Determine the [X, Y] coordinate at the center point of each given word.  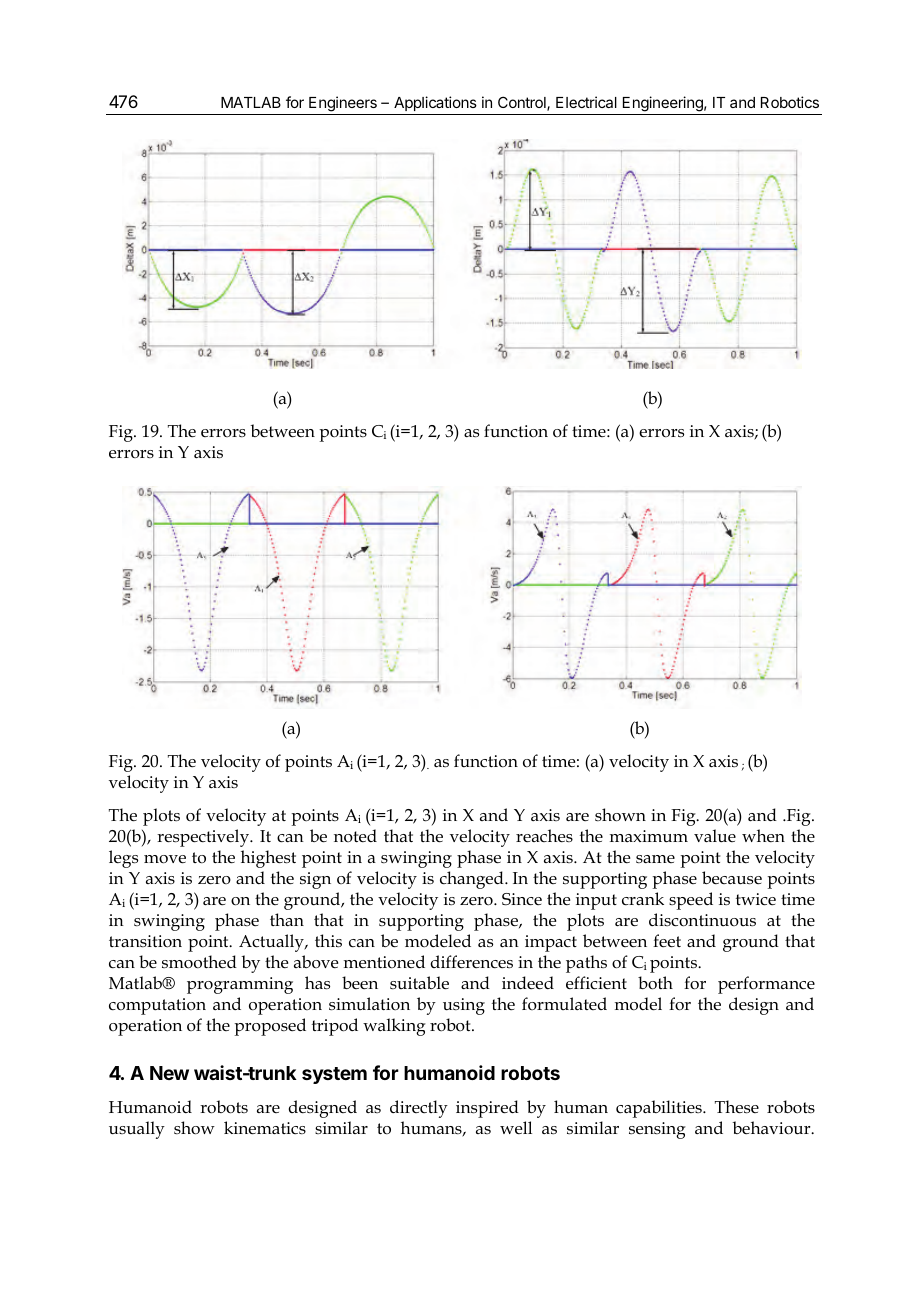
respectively [204, 838]
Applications [435, 103]
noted [355, 836]
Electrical [586, 102]
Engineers [343, 105]
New [169, 1073]
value [715, 836]
